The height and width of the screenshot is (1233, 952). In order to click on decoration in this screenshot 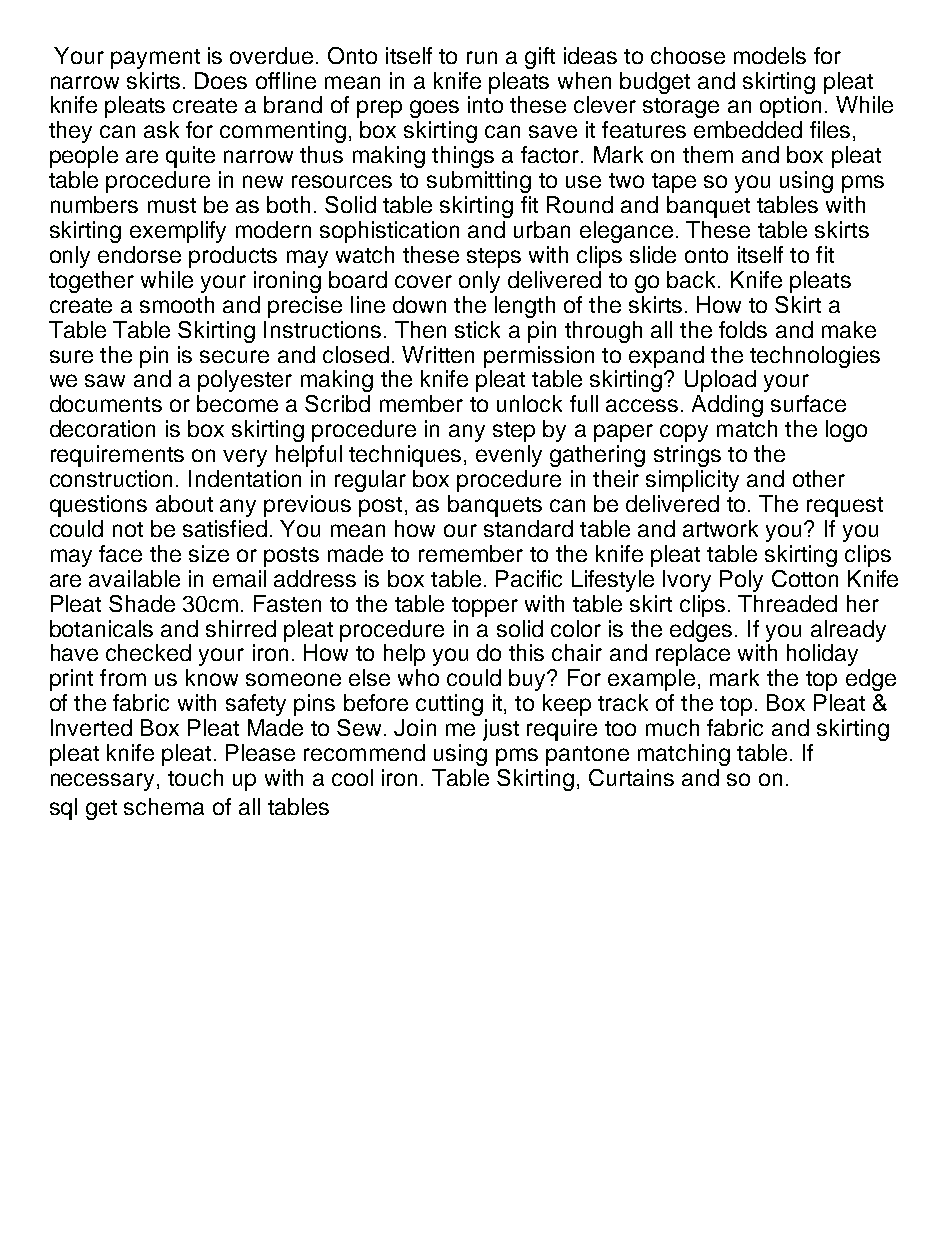, I will do `click(102, 428)`.
